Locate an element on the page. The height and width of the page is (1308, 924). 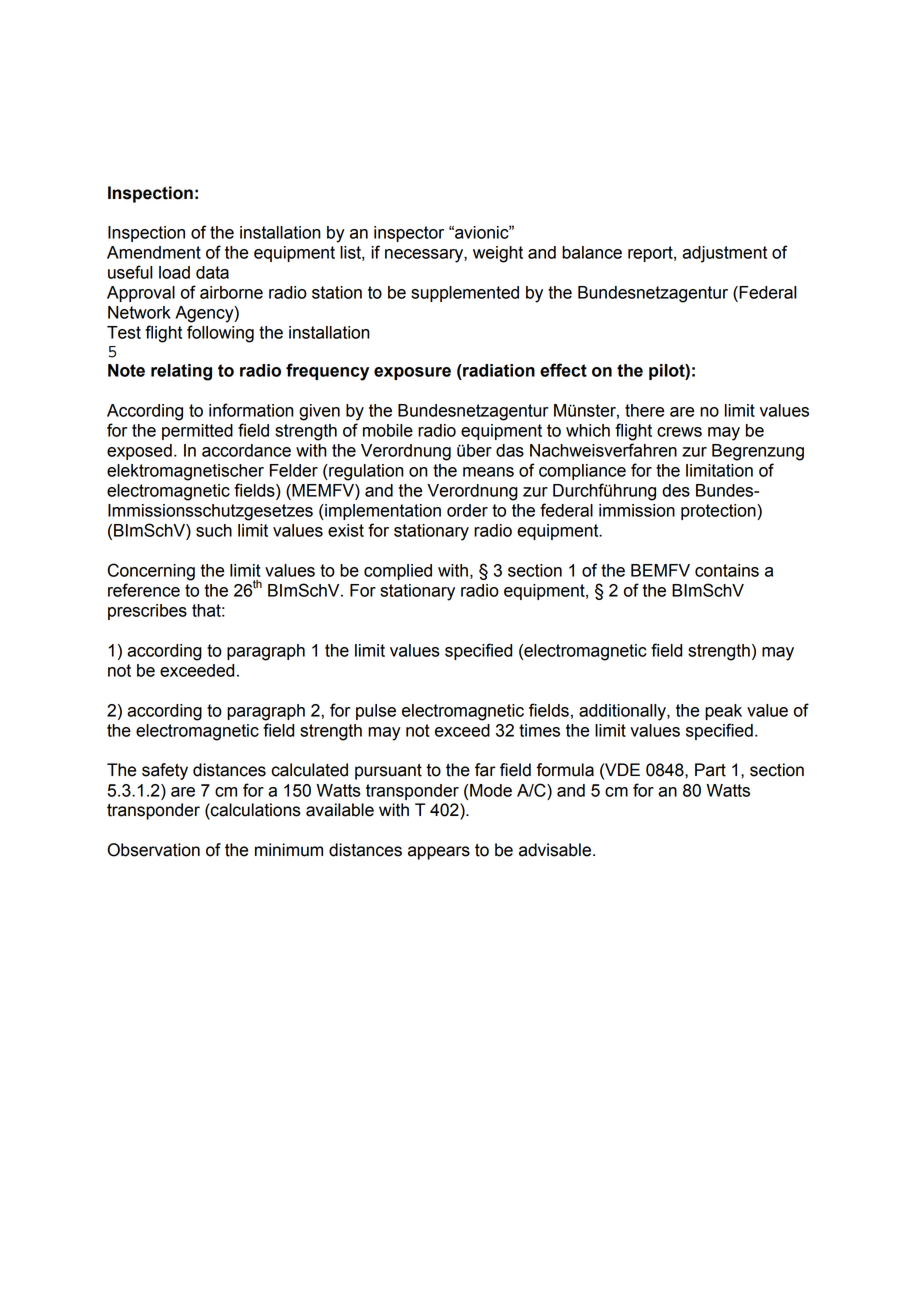
data is located at coordinates (212, 272).
